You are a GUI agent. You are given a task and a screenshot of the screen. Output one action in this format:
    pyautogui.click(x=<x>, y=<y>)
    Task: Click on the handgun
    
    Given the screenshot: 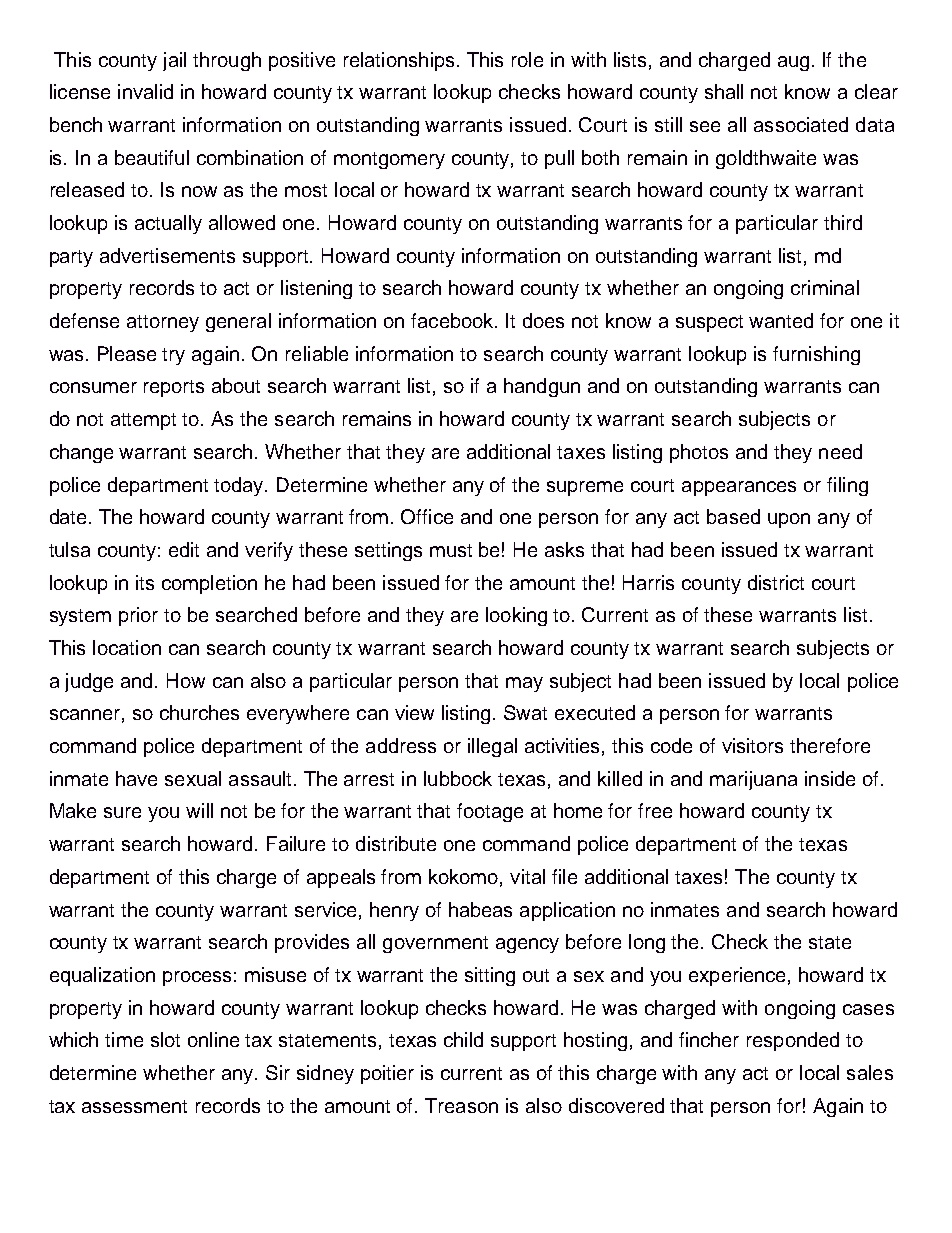 What is the action you would take?
    pyautogui.click(x=542, y=387)
